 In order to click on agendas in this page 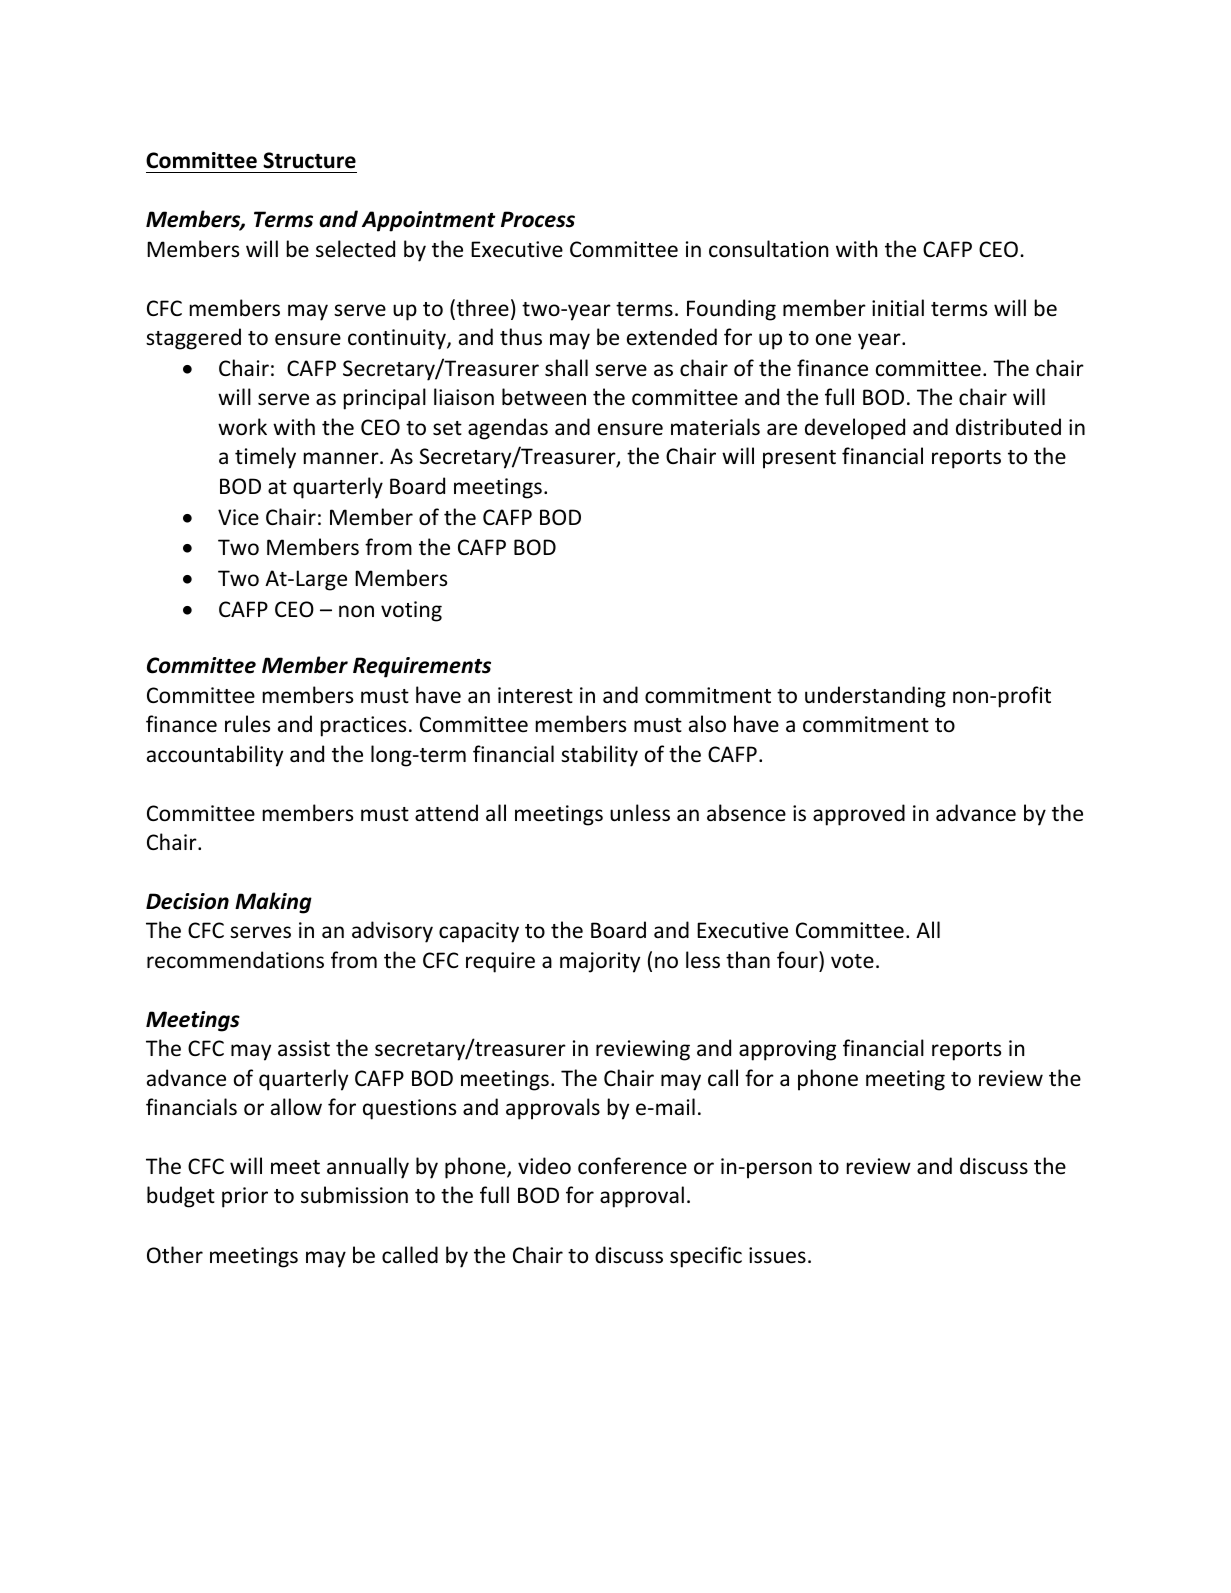, I will do `click(508, 429)`.
